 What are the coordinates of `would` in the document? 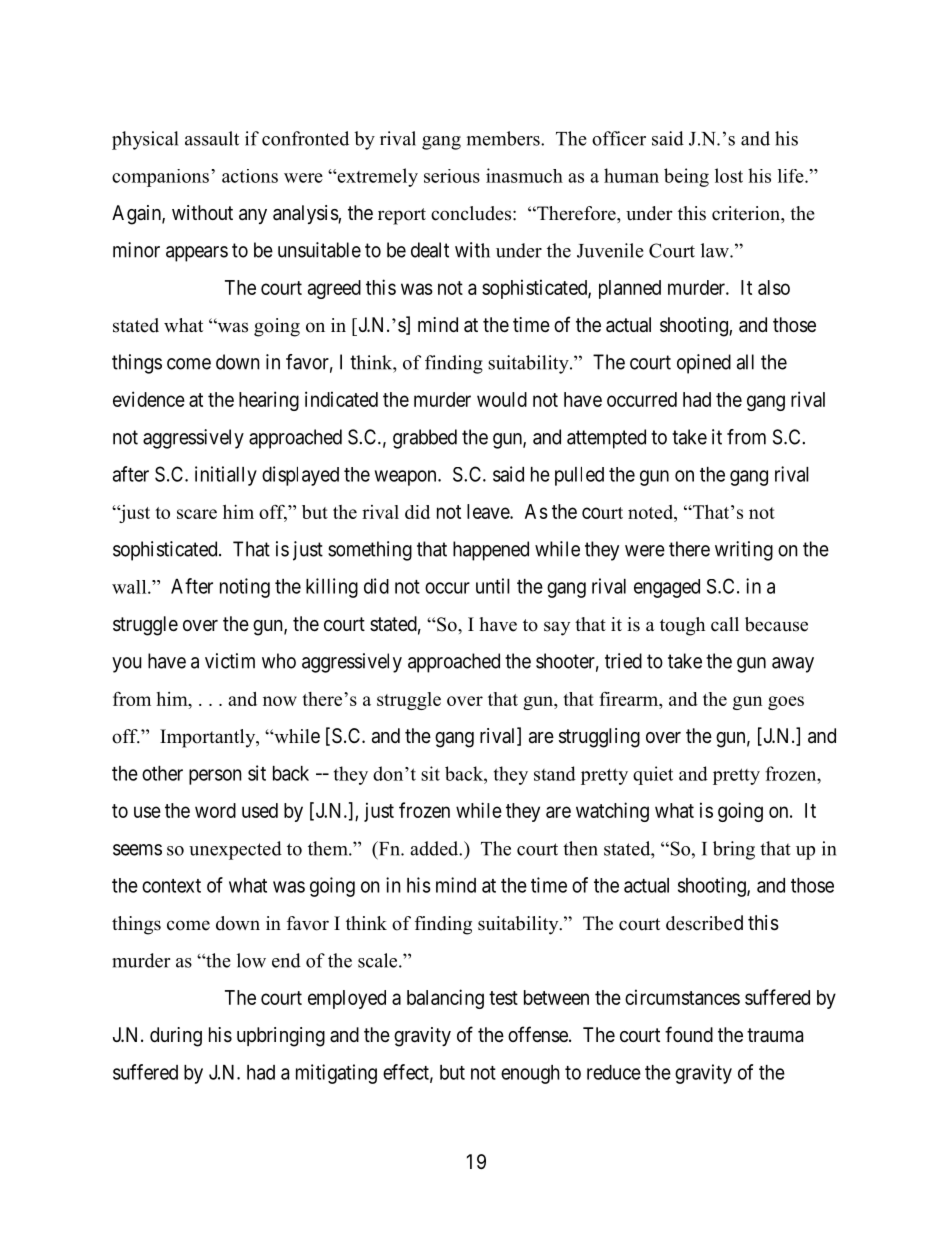 It's located at (502, 399).
